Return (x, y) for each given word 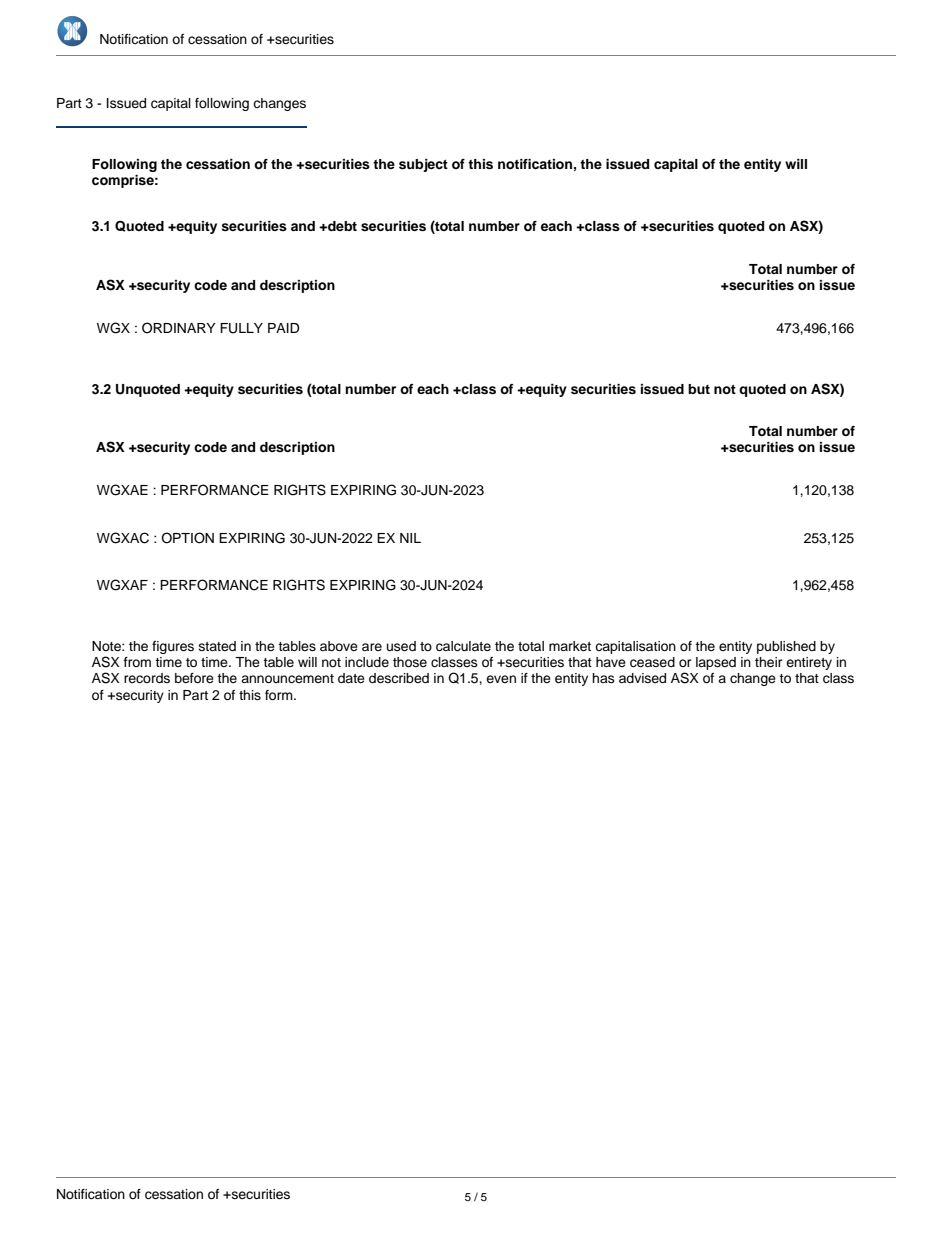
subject (423, 165)
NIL (410, 538)
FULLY (241, 328)
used (401, 646)
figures (173, 647)
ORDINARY (179, 328)
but (699, 389)
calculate (463, 646)
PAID (284, 328)
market (570, 646)
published (786, 647)
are (372, 647)
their (769, 662)
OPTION (187, 538)
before (194, 678)
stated (217, 646)
